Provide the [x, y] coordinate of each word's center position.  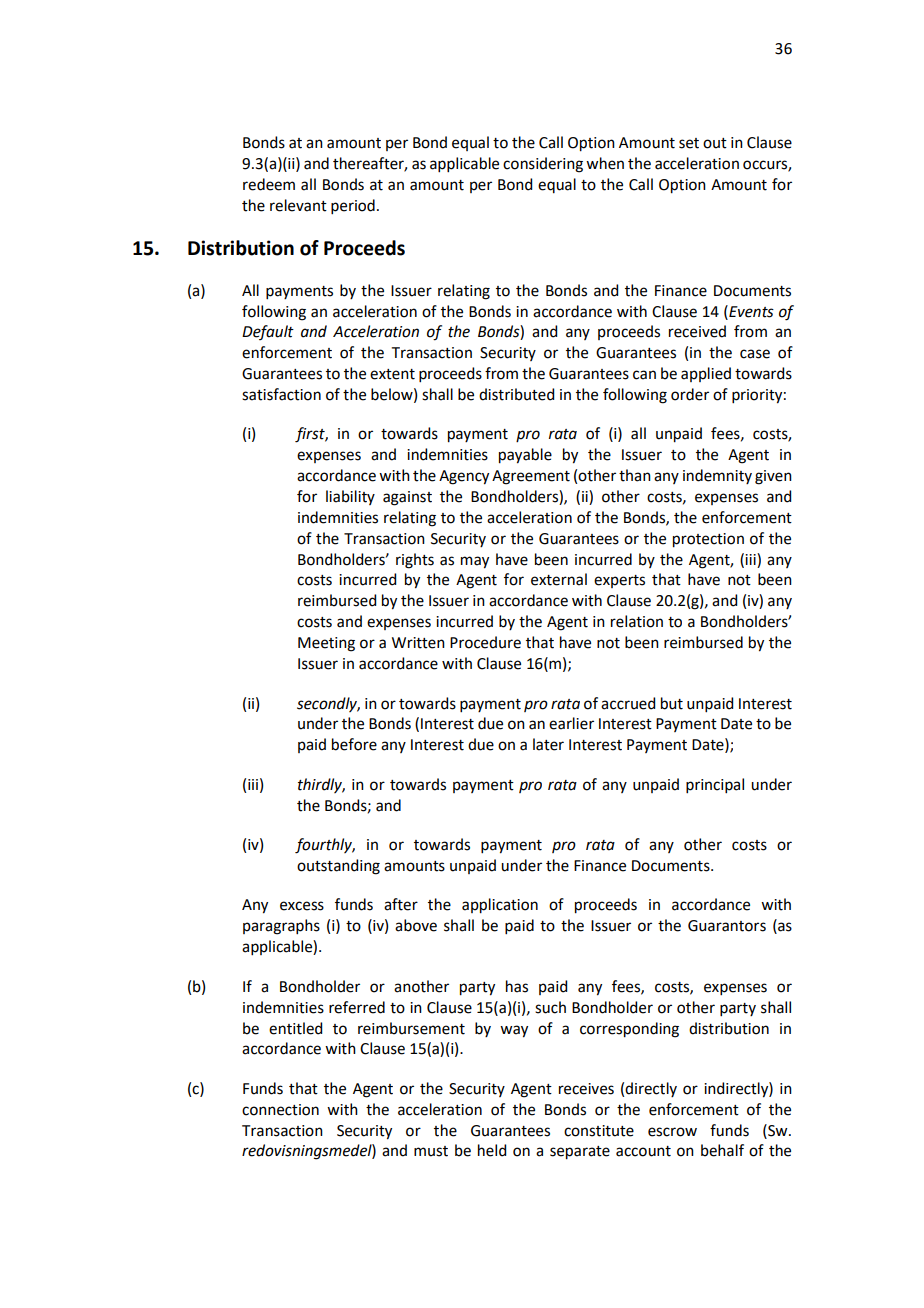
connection [280, 1110]
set [689, 143]
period [353, 206]
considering [543, 165]
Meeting [326, 644]
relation [637, 621]
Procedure [485, 642]
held [492, 1150]
